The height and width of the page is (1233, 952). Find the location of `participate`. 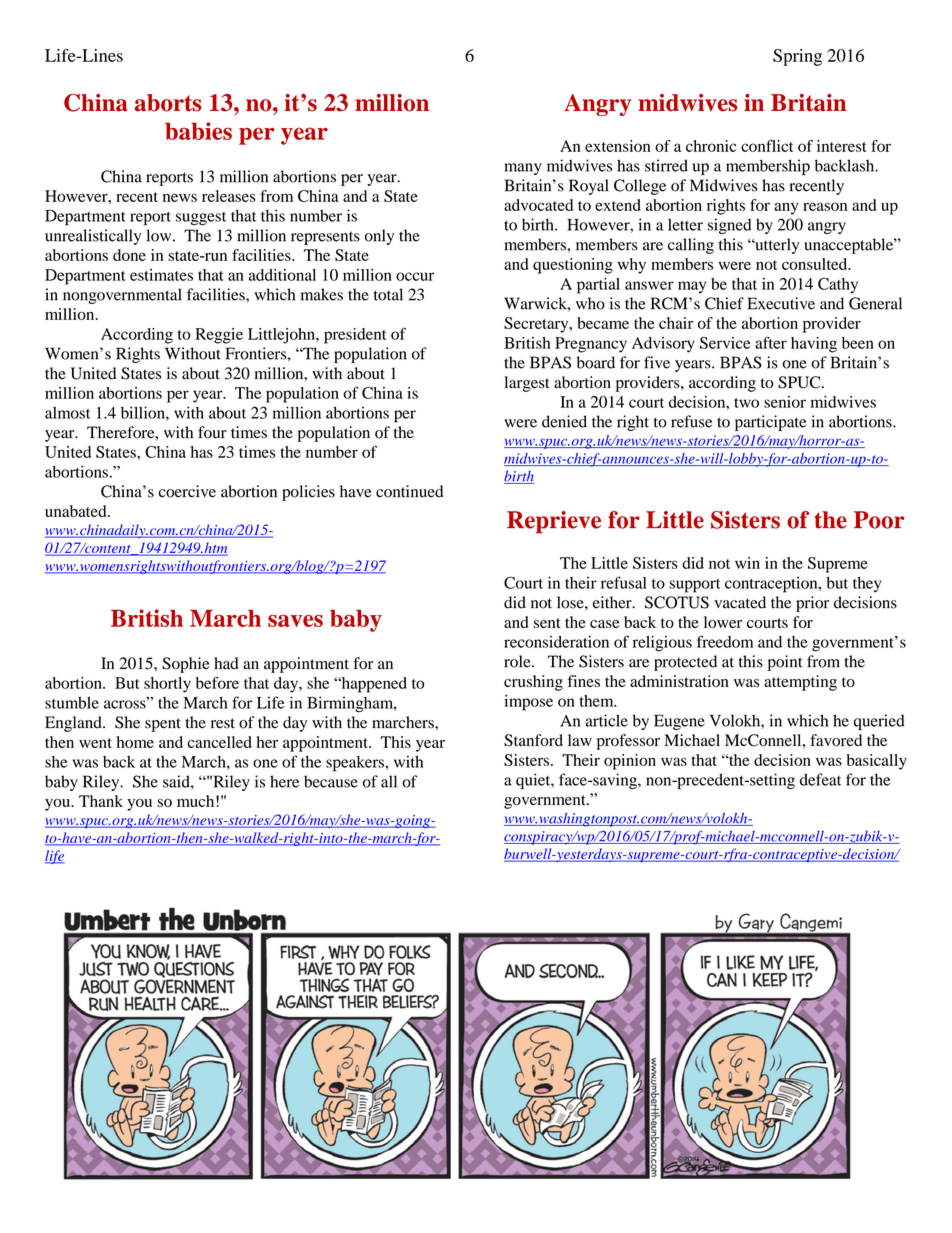

participate is located at coordinates (770, 423).
